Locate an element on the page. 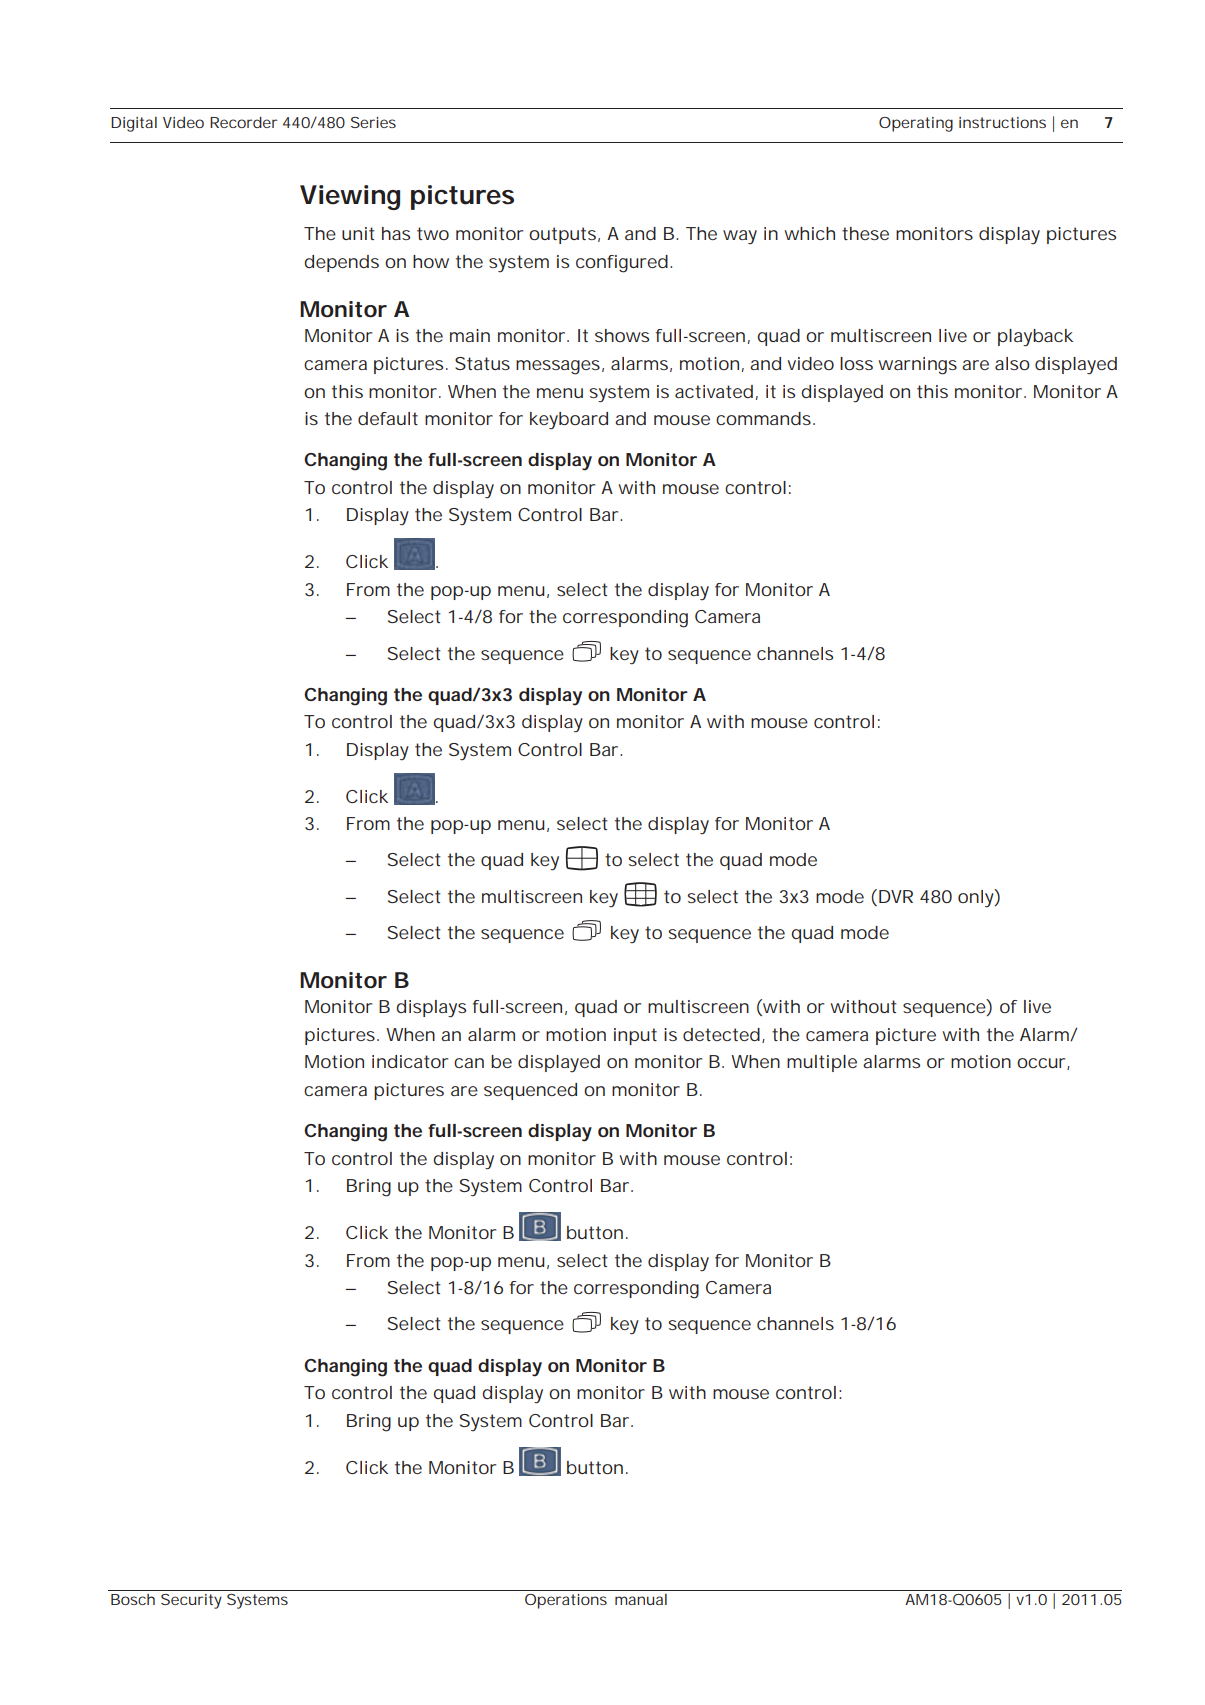  way is located at coordinates (740, 237).
